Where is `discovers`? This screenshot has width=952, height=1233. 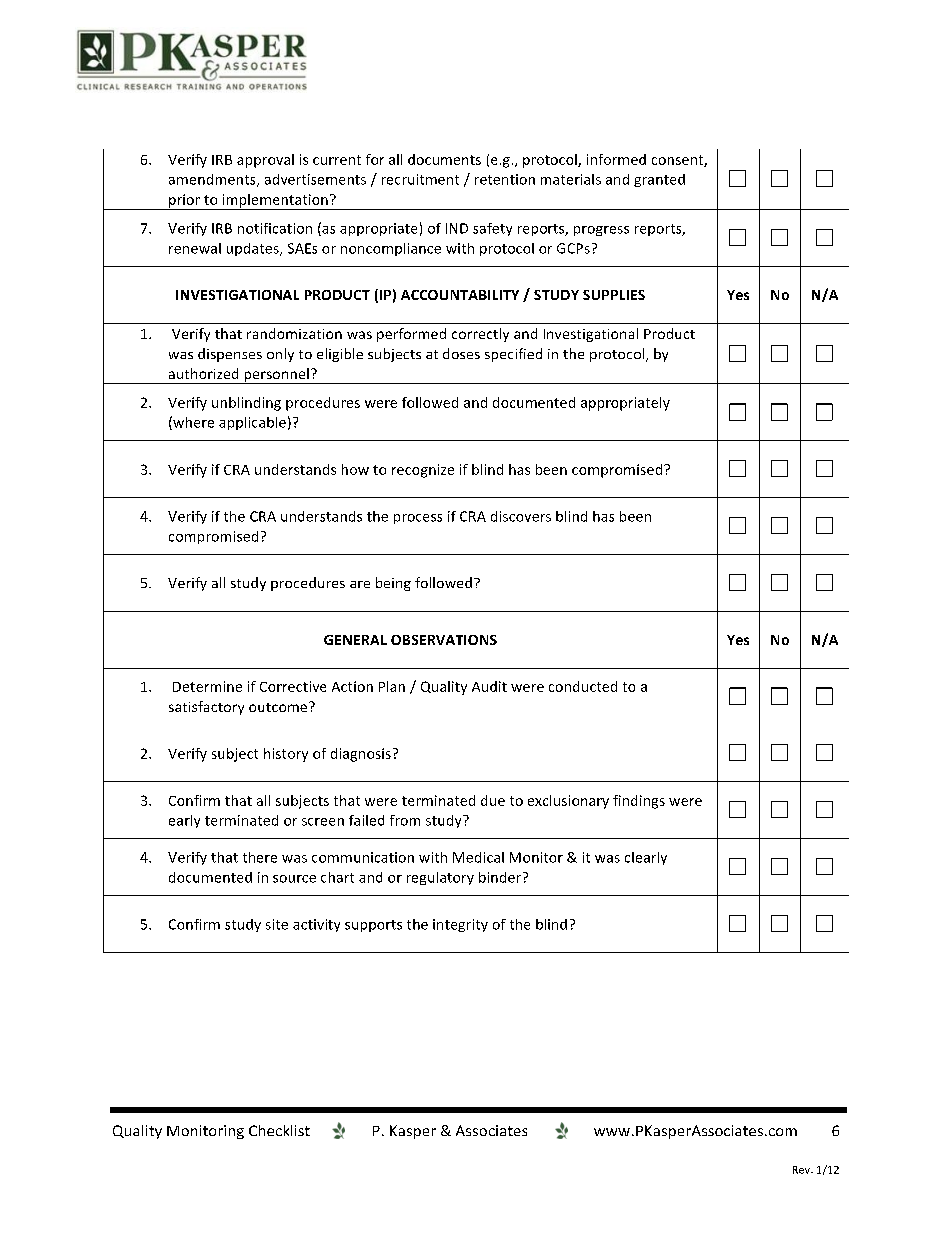 discovers is located at coordinates (521, 516).
